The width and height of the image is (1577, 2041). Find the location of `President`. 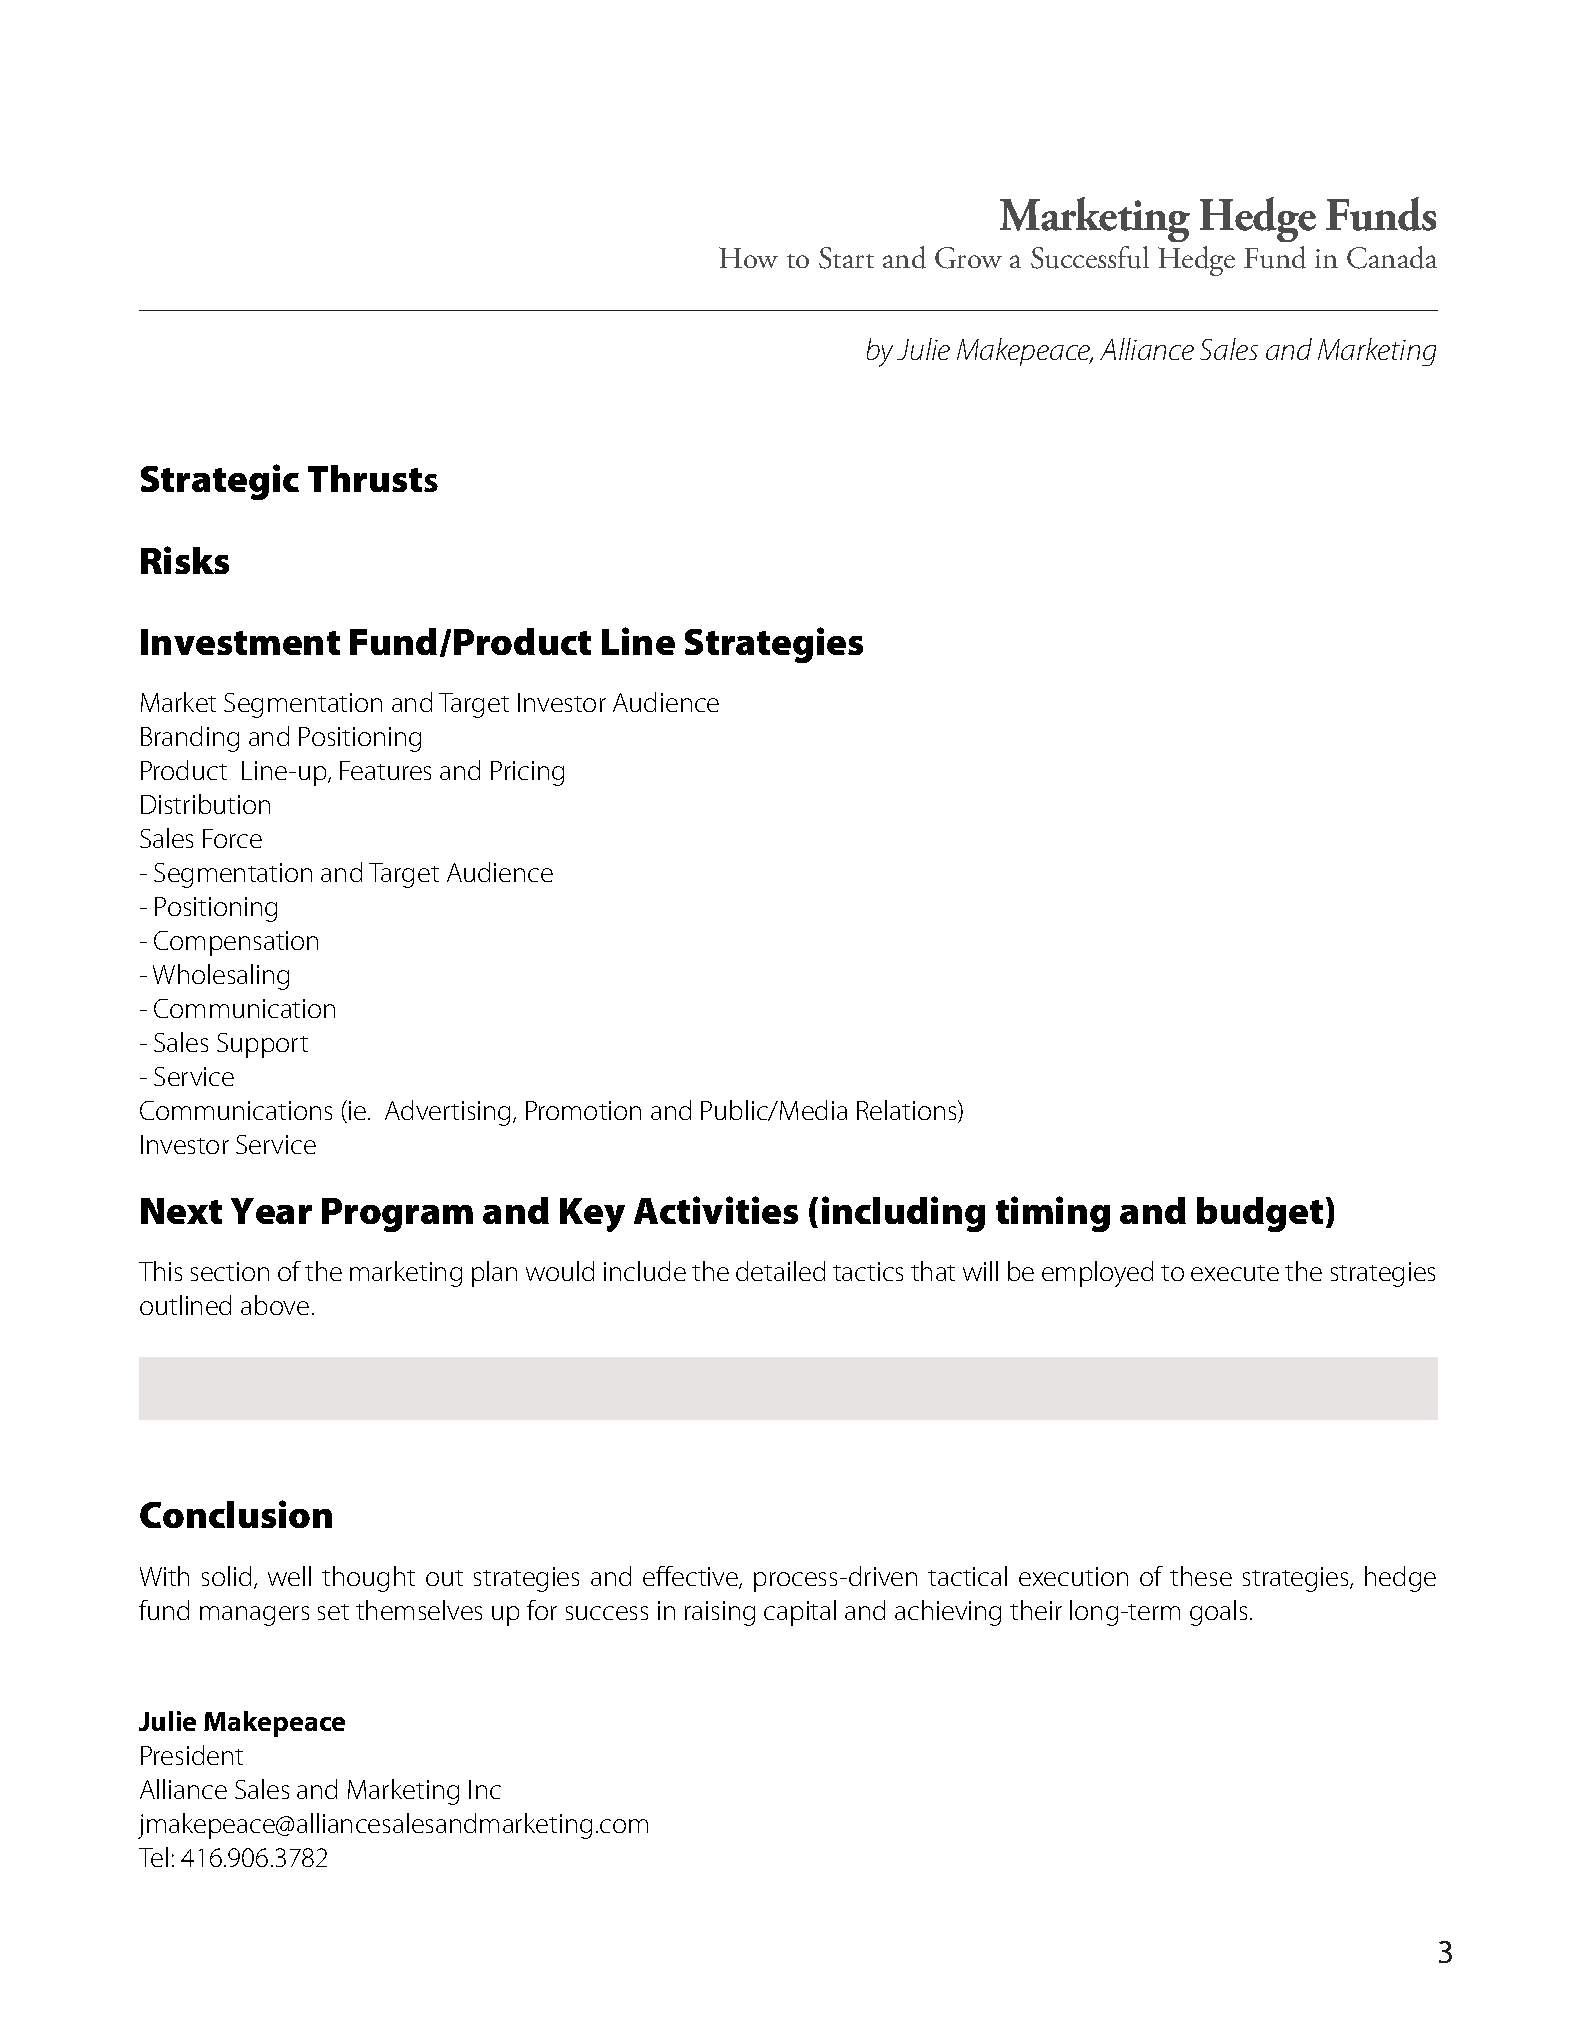

President is located at coordinates (192, 1755).
